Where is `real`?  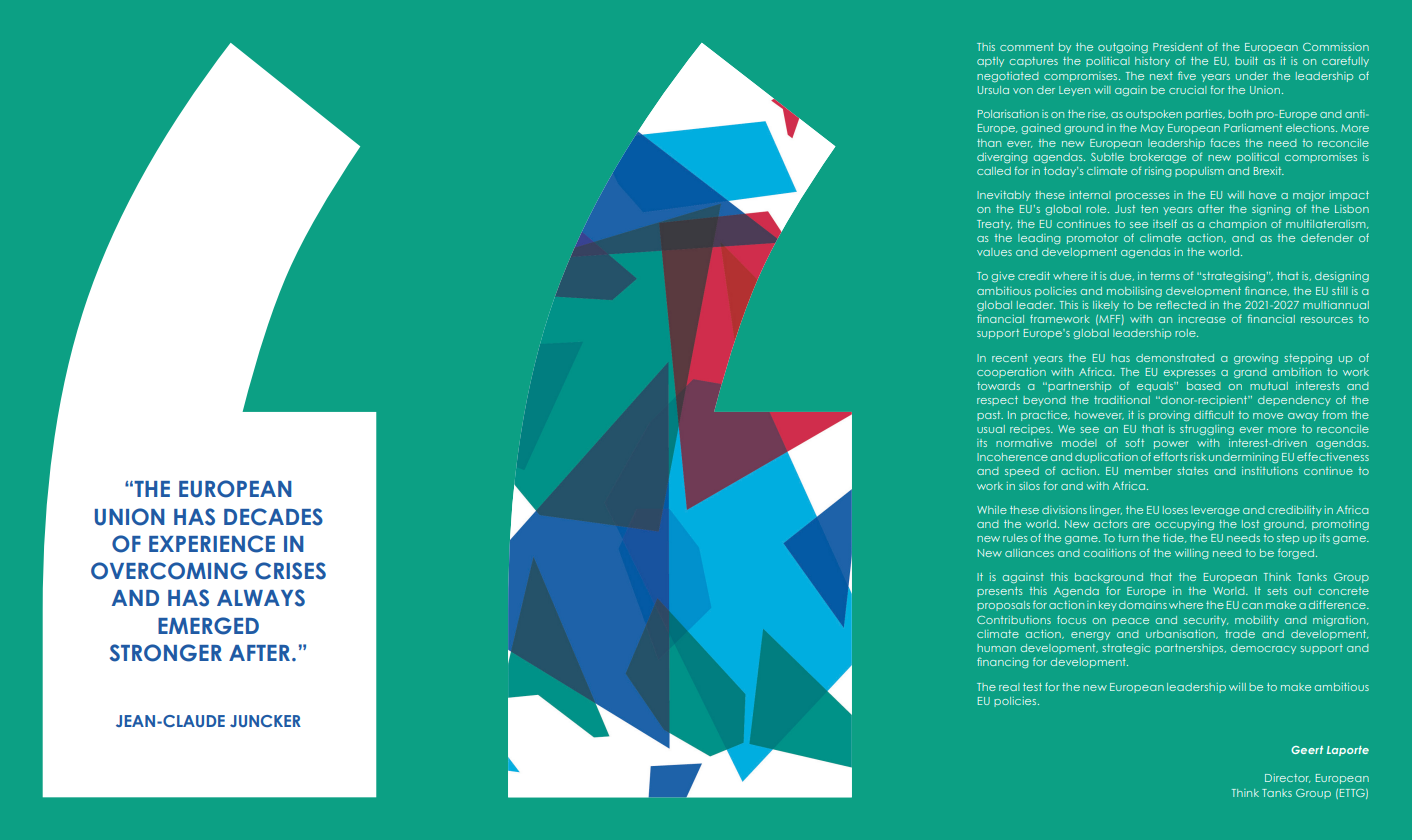 real is located at coordinates (1009, 687).
